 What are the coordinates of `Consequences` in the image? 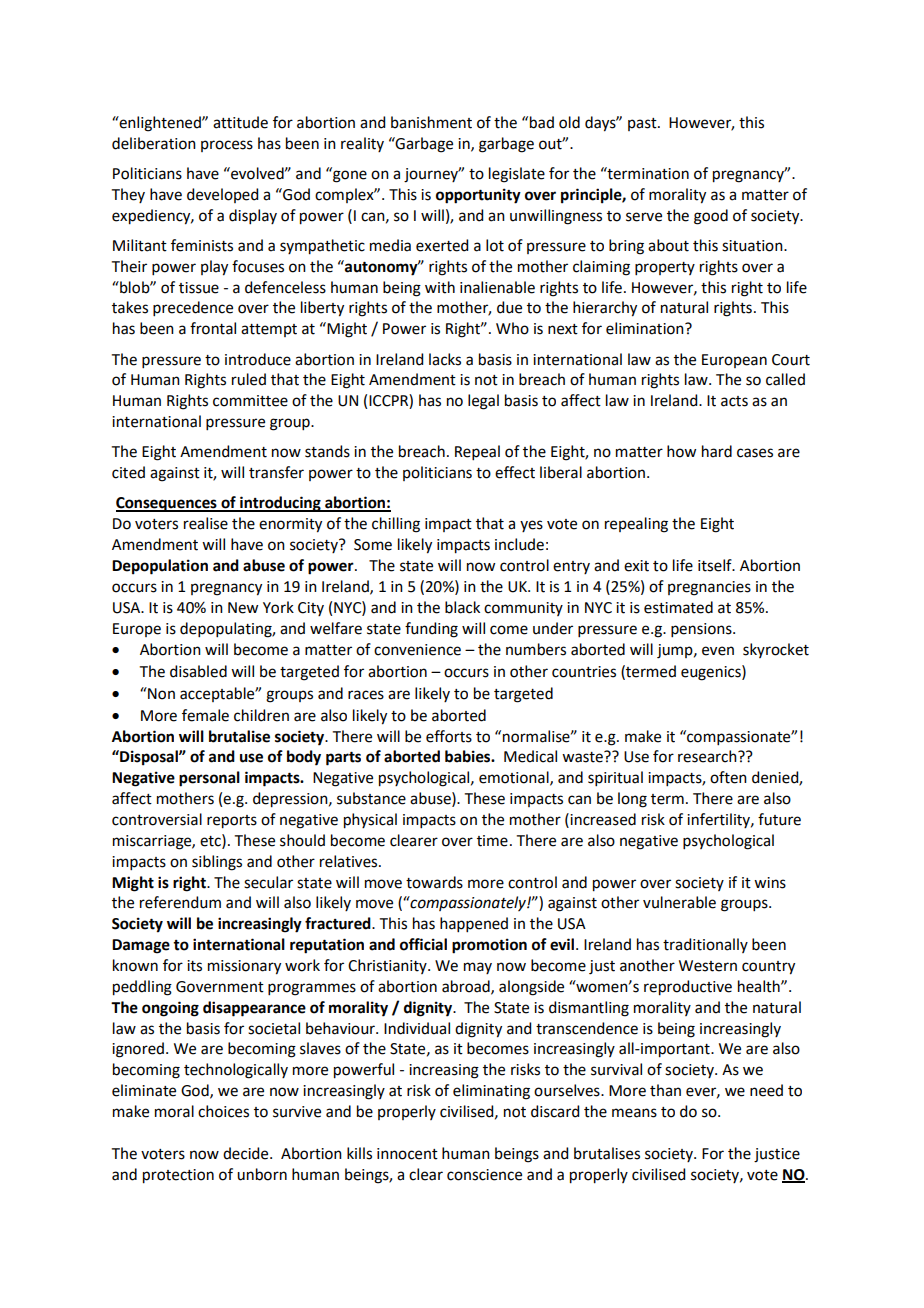 It's located at (167, 504).
